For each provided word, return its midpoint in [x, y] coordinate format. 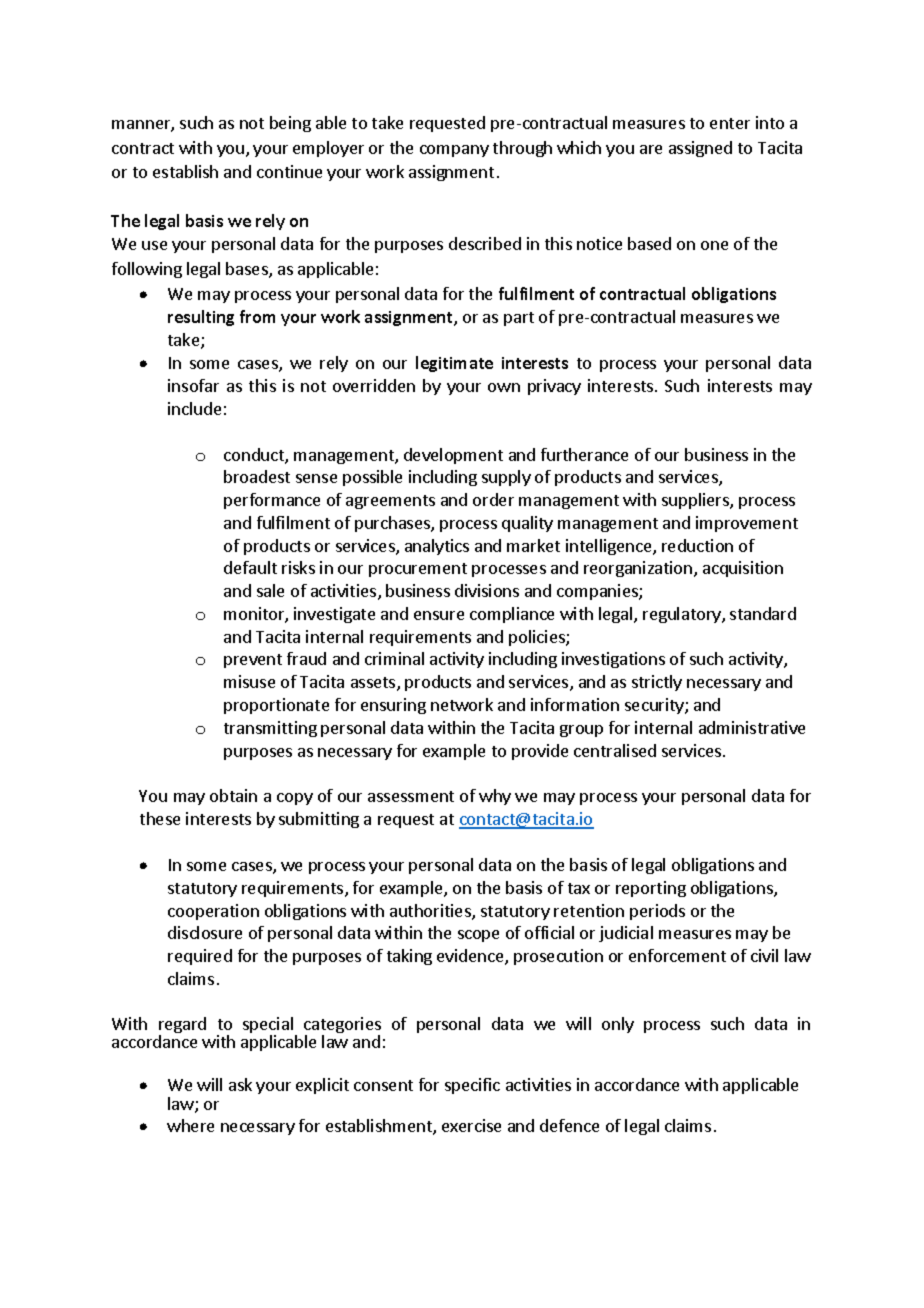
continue [289, 171]
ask [240, 1084]
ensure [439, 615]
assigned [700, 149]
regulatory [683, 615]
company [454, 151]
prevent [253, 661]
